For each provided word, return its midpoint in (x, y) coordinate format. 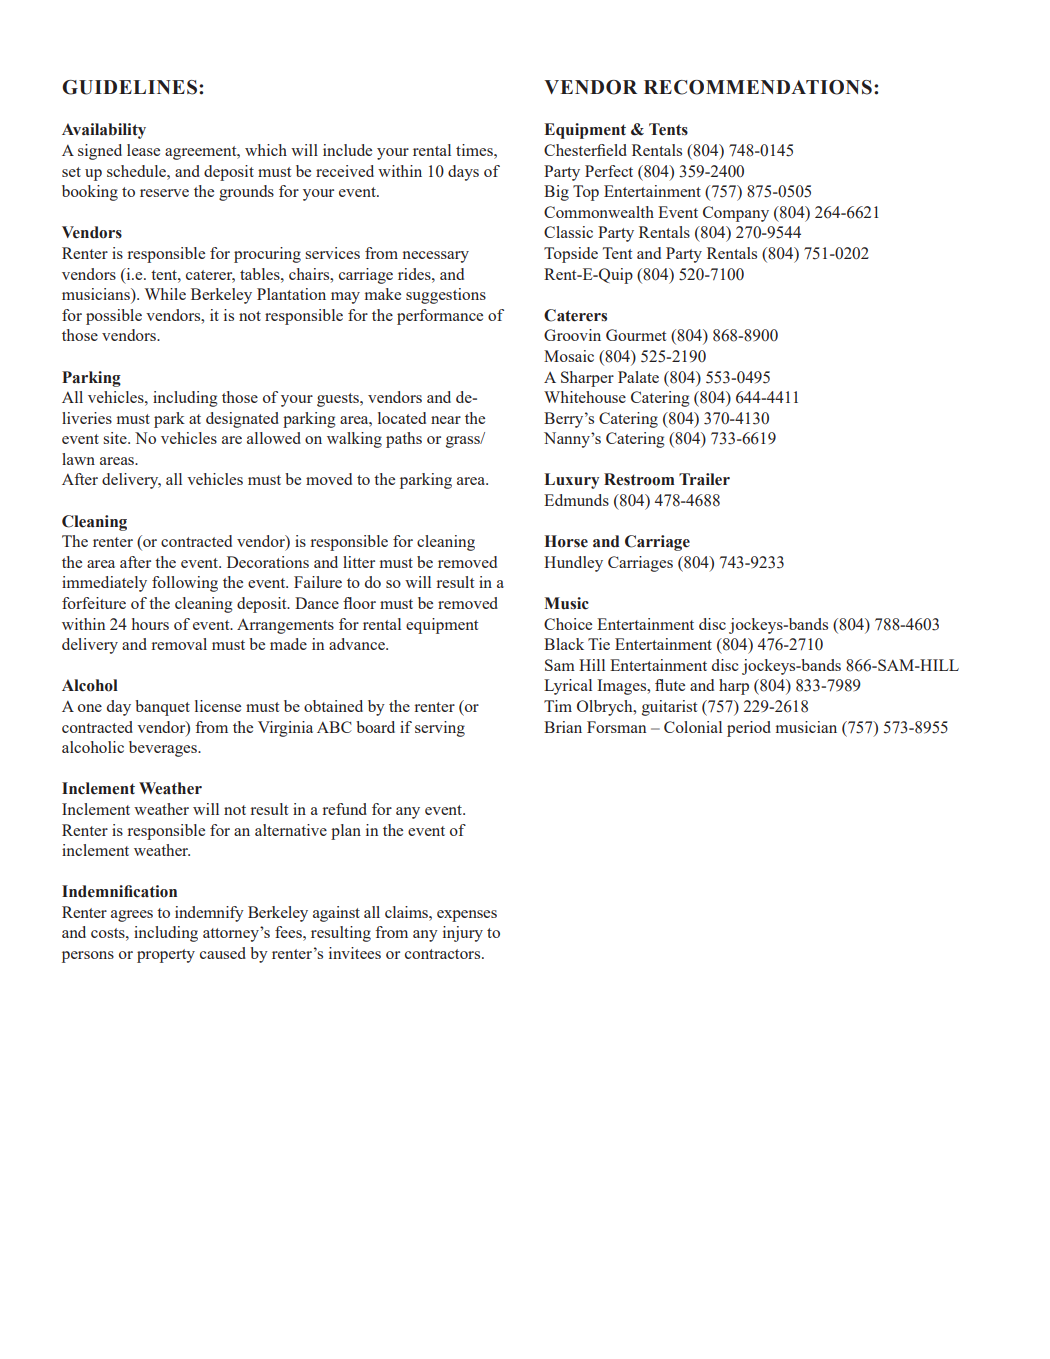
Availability (104, 131)
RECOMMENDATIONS (758, 87)
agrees (132, 916)
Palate (638, 377)
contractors (444, 954)
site (116, 438)
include (347, 150)
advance (358, 644)
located (402, 418)
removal (179, 644)
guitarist (669, 708)
